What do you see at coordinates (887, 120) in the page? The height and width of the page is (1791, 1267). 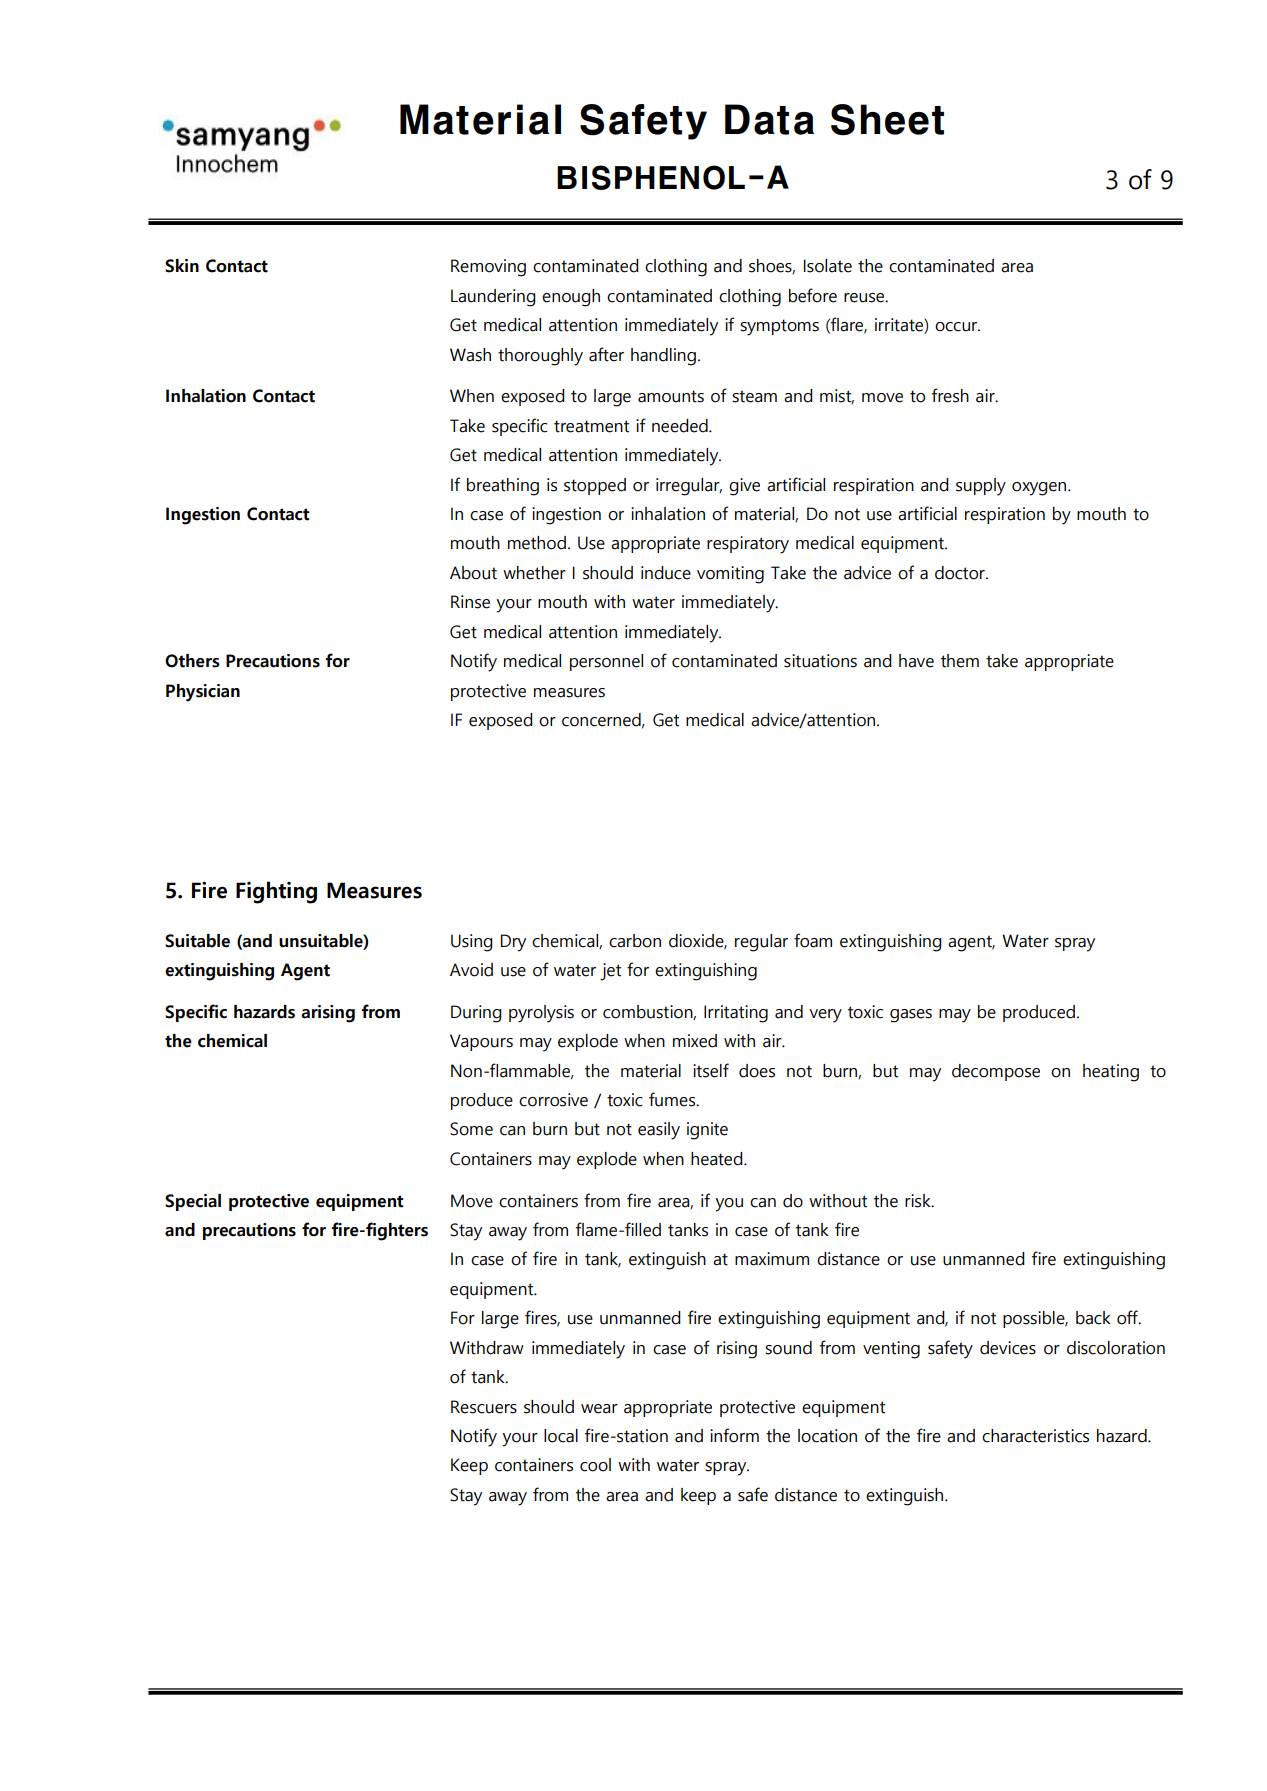 I see `Sheet` at bounding box center [887, 120].
